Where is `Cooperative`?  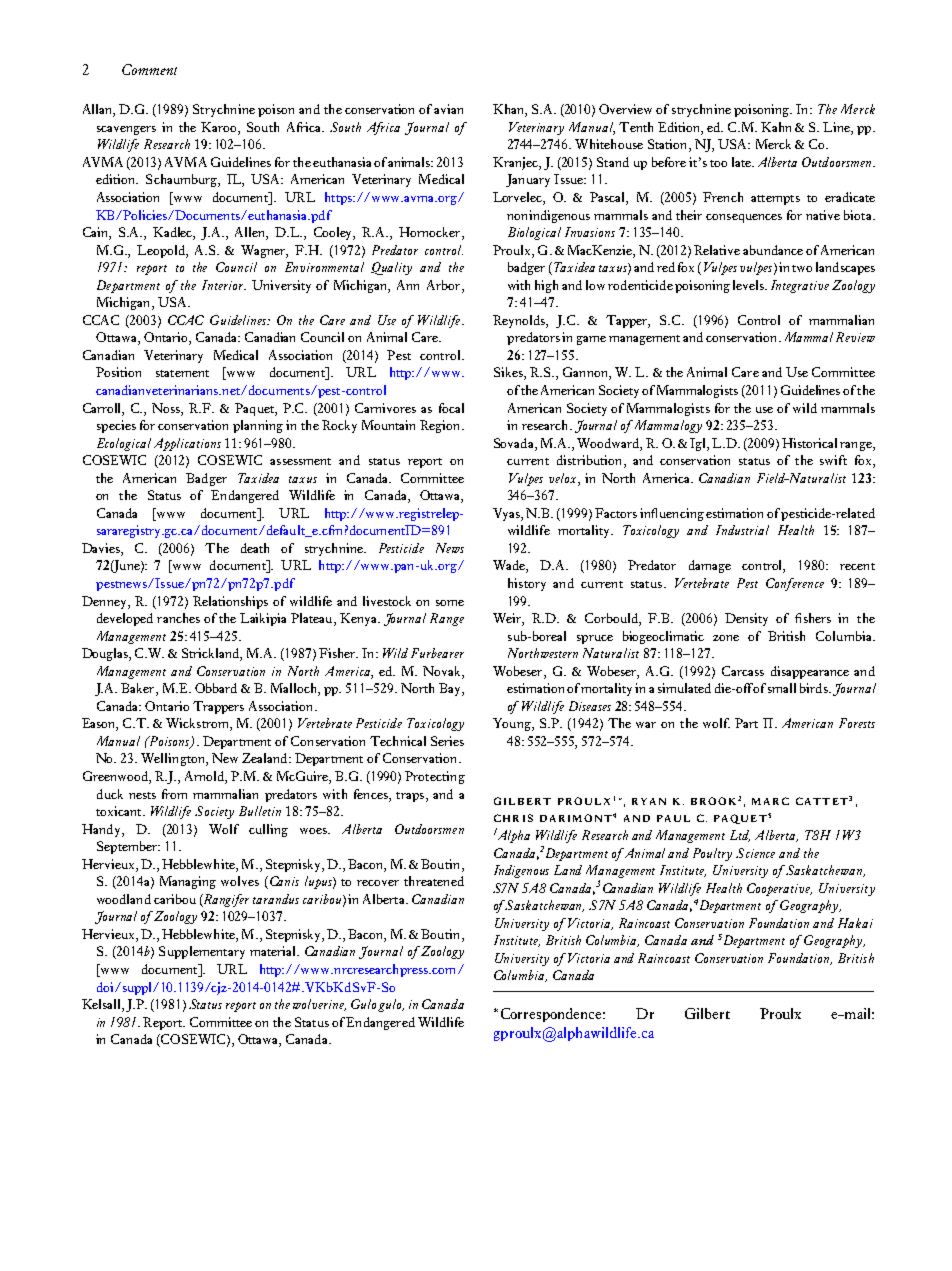
Cooperative is located at coordinates (779, 889).
